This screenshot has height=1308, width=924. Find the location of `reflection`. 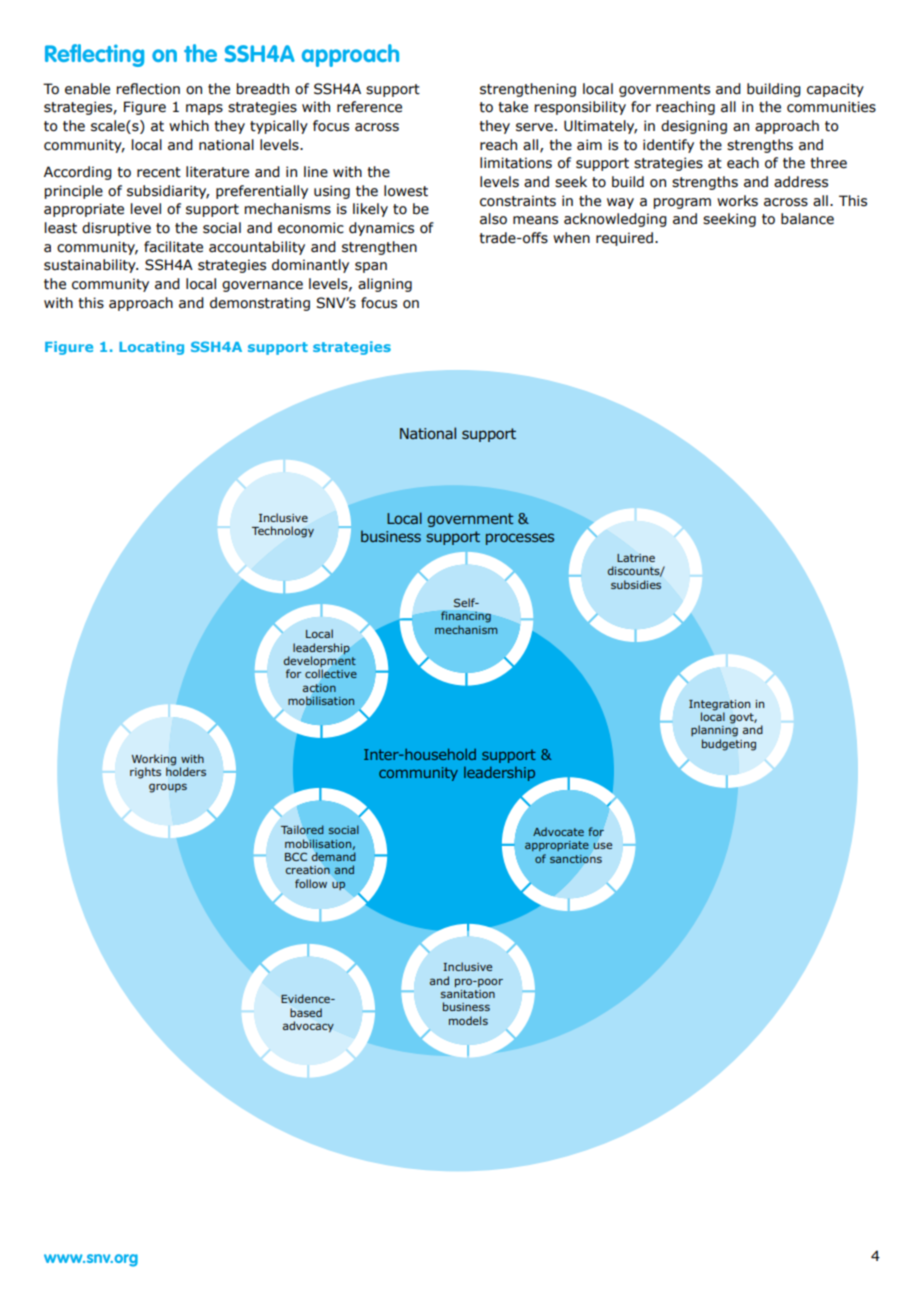

reflection is located at coordinates (148, 89).
